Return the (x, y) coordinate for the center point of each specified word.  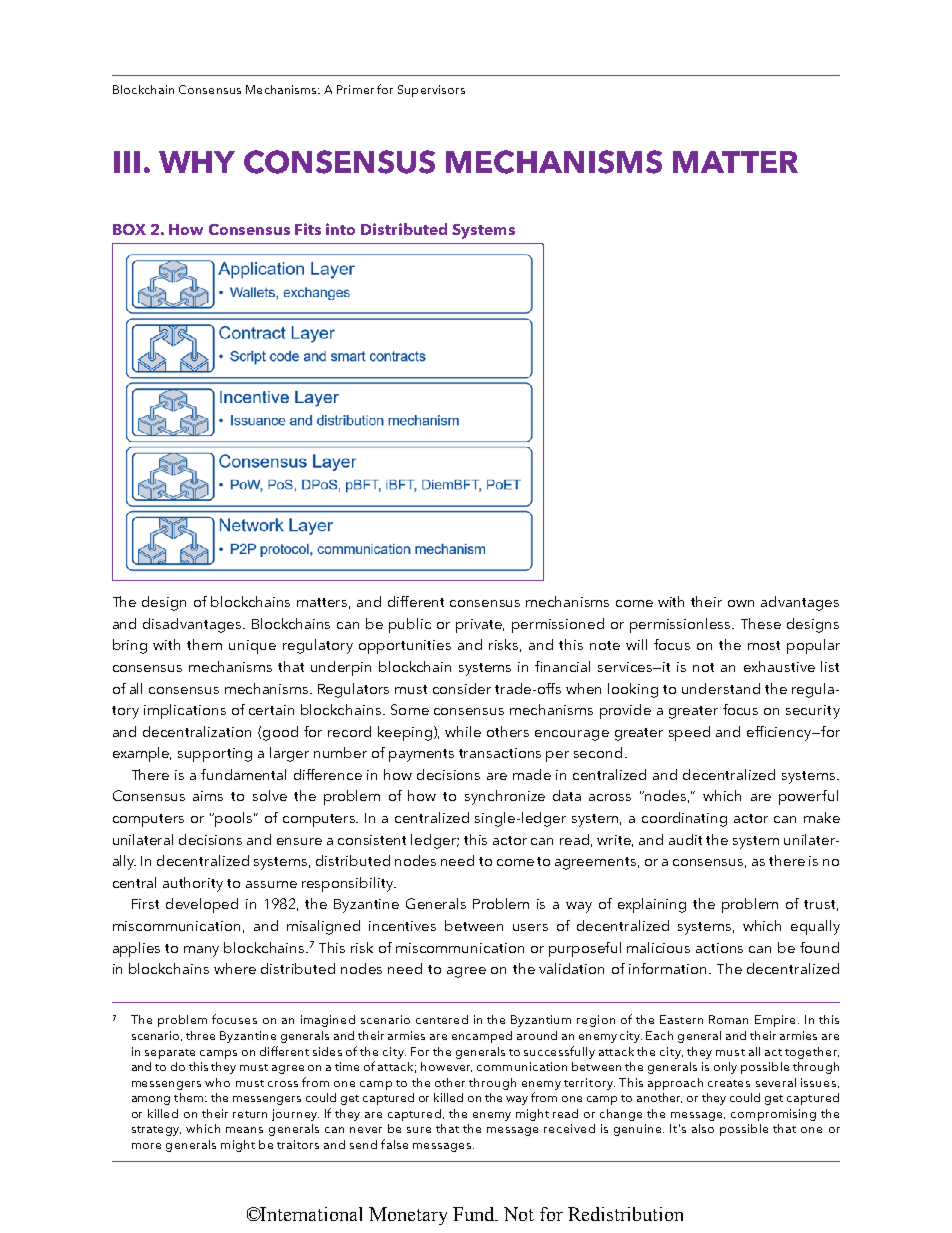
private (480, 626)
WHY (197, 162)
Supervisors (431, 91)
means (244, 1130)
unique (252, 647)
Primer (355, 89)
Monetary (408, 1216)
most (764, 645)
